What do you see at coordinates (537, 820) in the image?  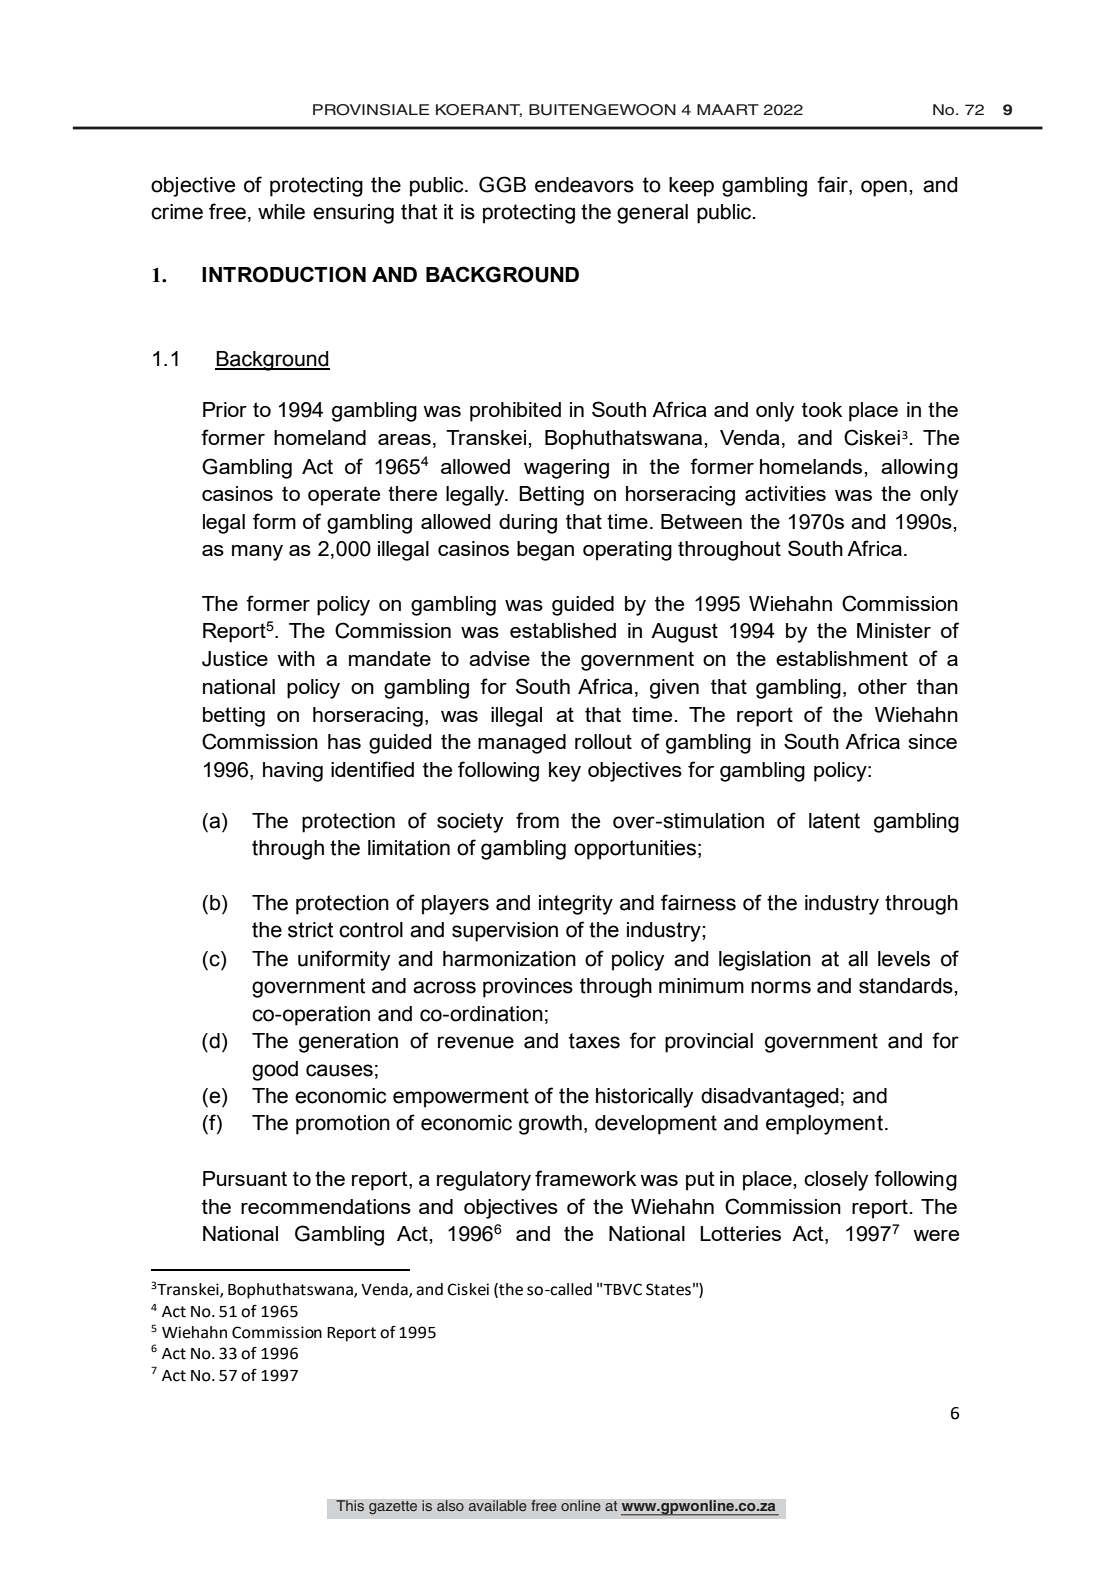 I see `from` at bounding box center [537, 820].
